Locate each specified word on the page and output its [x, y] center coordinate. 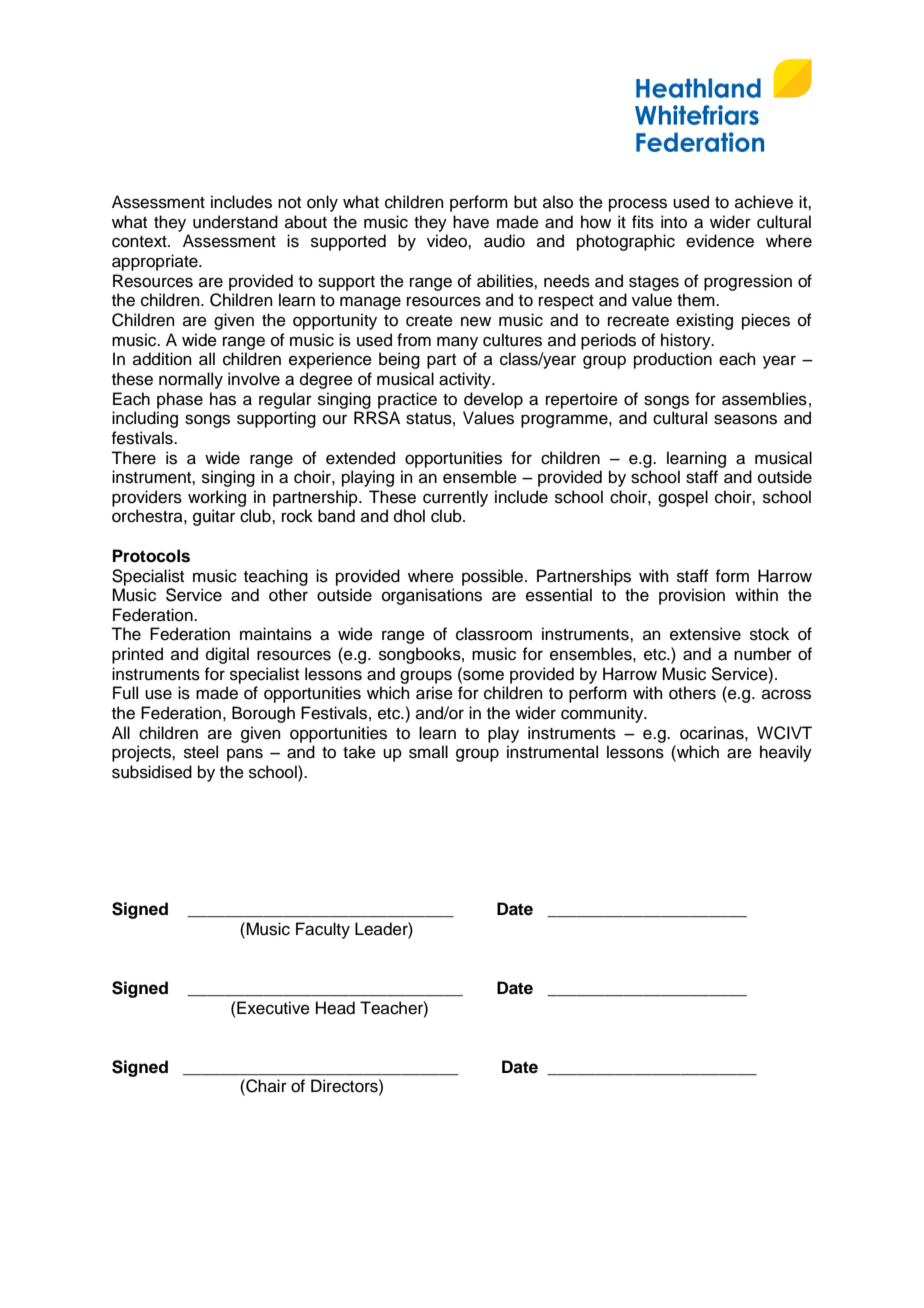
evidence [720, 241]
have [471, 222]
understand [235, 222]
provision [692, 596]
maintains [276, 634]
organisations [432, 596]
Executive [272, 1008]
